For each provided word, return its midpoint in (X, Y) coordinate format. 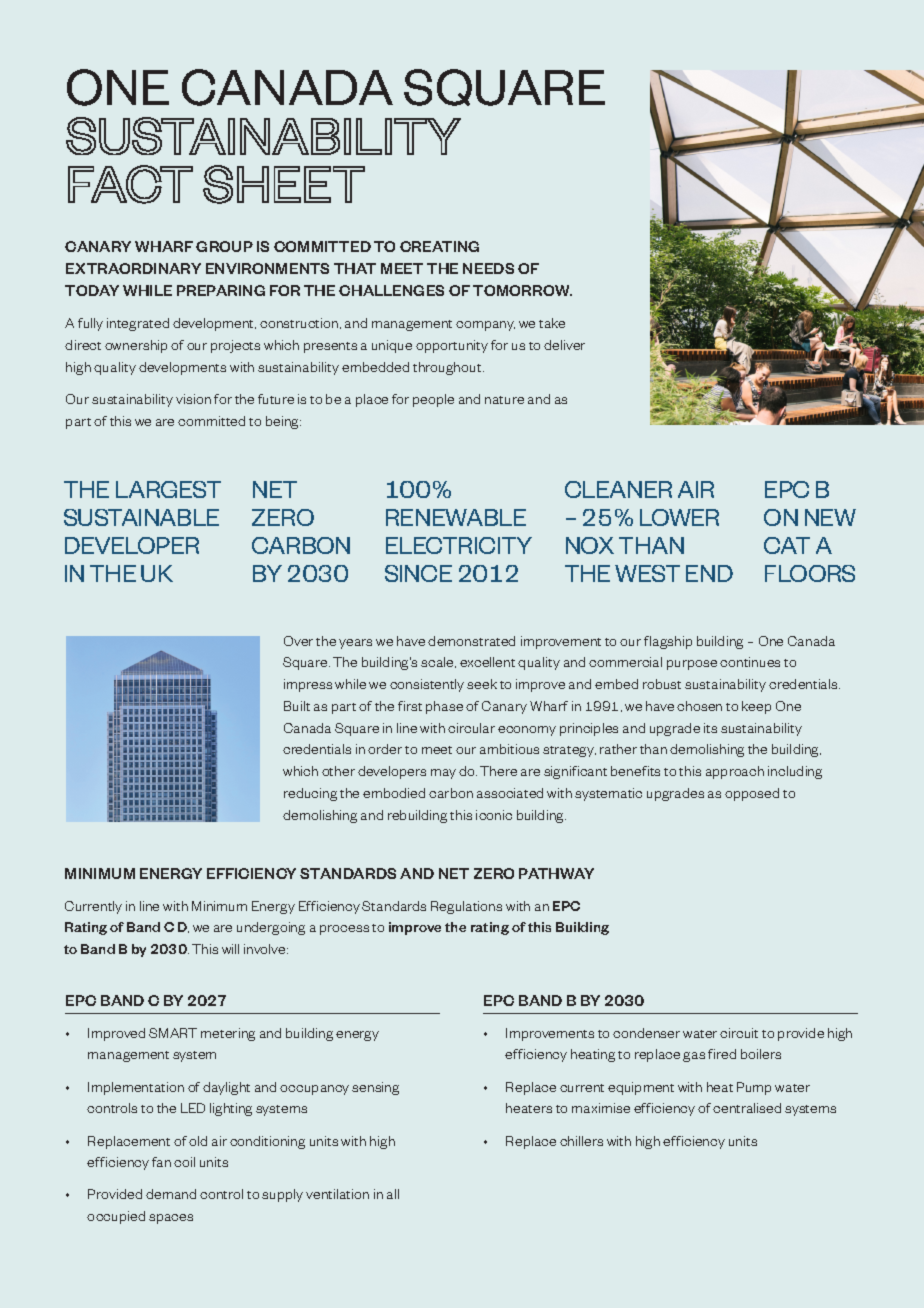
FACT (130, 184)
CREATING (439, 246)
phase (444, 707)
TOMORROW (522, 290)
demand (171, 1194)
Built (297, 706)
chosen (699, 706)
